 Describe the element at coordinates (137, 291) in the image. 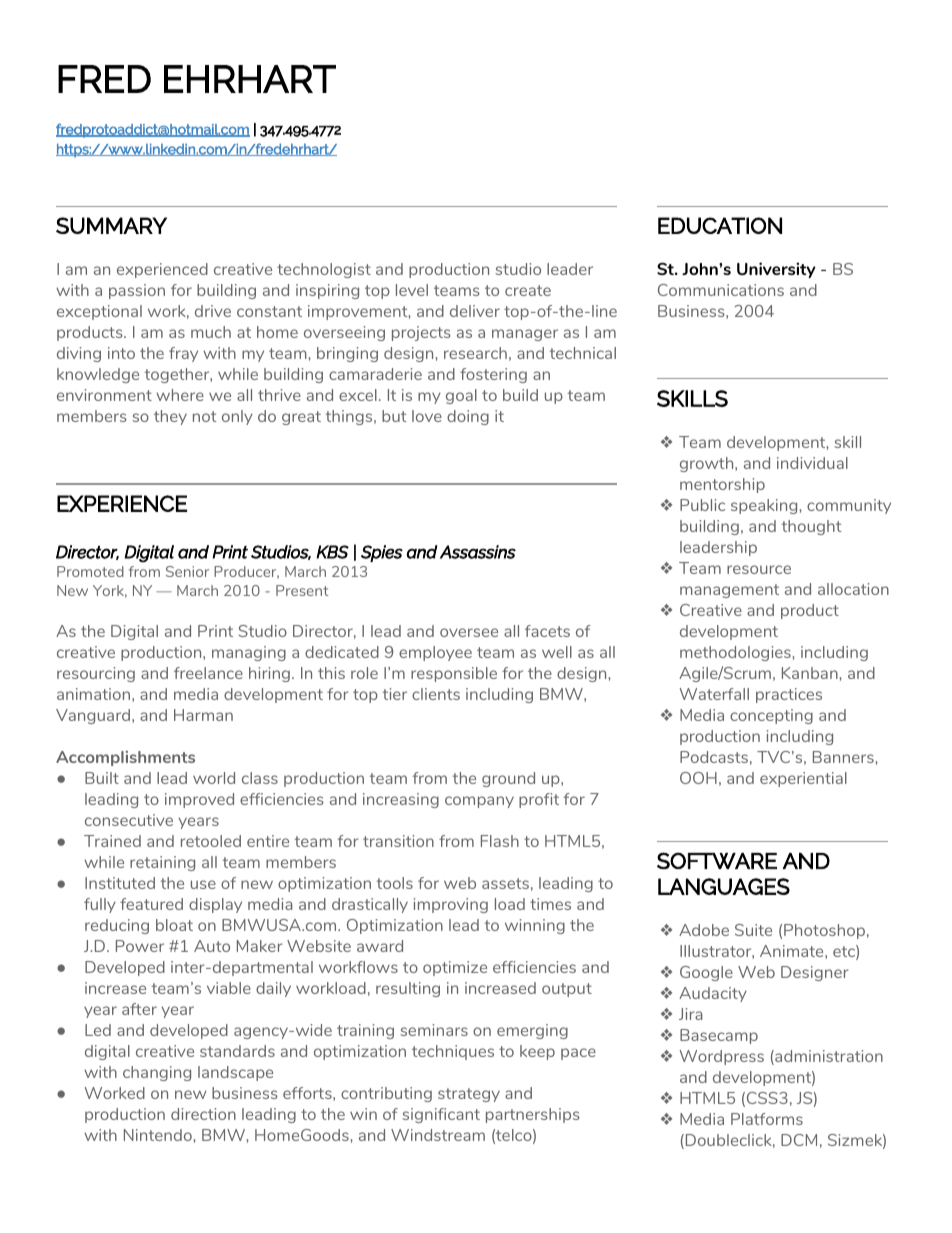

I see `passion` at that location.
